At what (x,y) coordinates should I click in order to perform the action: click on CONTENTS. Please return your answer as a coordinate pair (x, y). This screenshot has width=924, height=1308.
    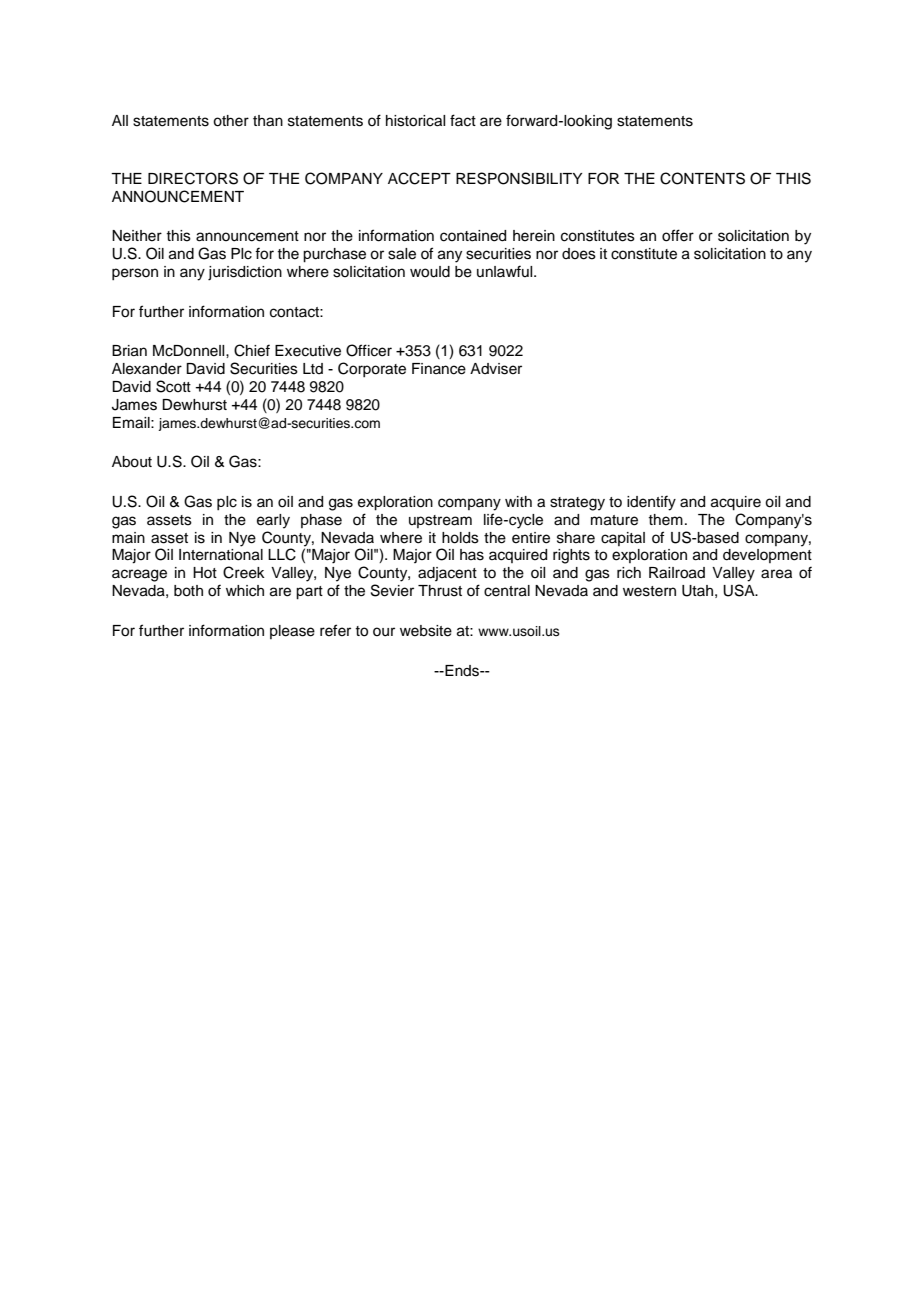
    Looking at the image, I should click on (702, 178).
